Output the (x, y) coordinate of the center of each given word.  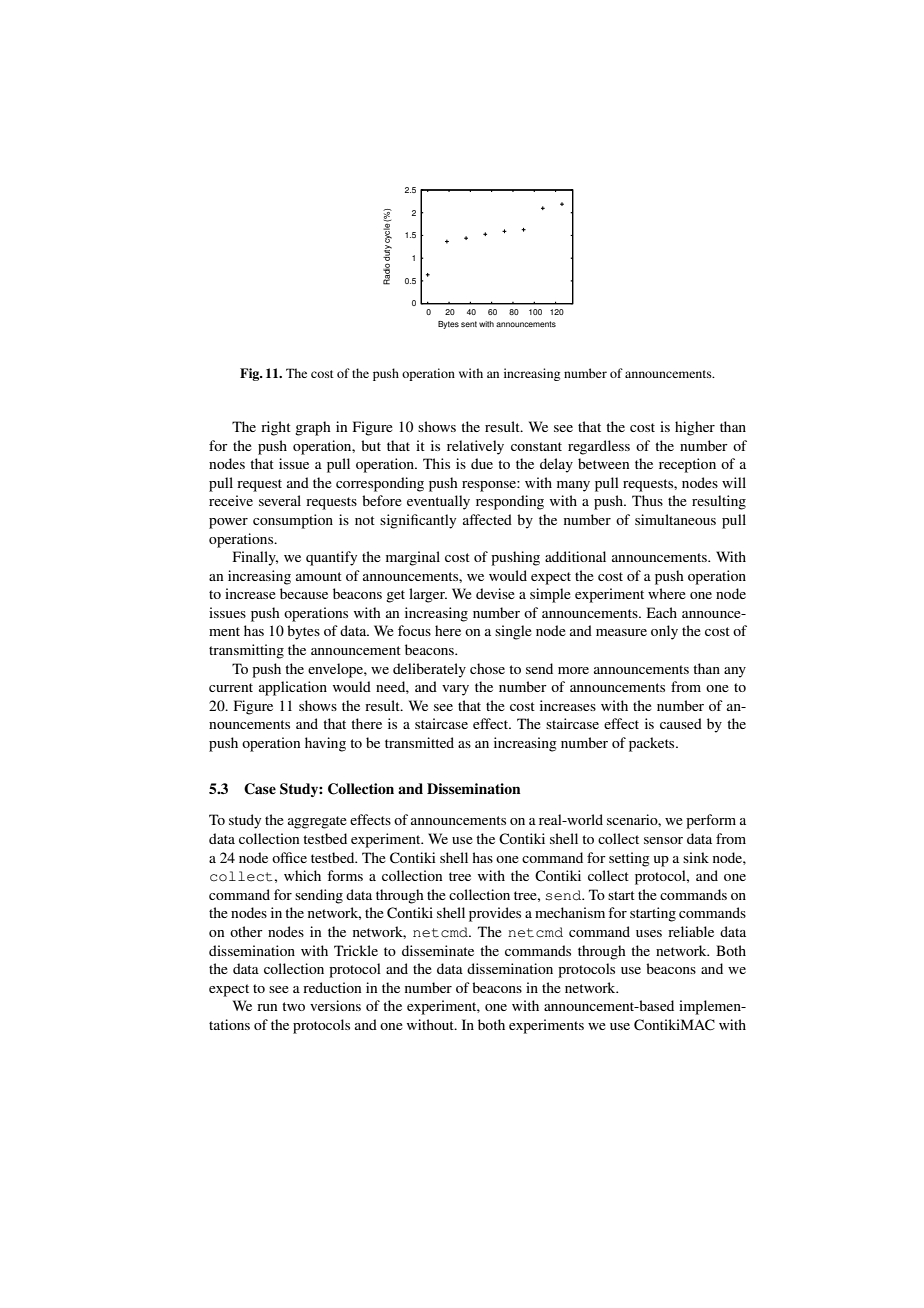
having (325, 744)
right (276, 428)
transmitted (419, 742)
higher (695, 428)
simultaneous (675, 519)
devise (495, 593)
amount (319, 576)
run (267, 1007)
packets (653, 744)
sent (469, 324)
